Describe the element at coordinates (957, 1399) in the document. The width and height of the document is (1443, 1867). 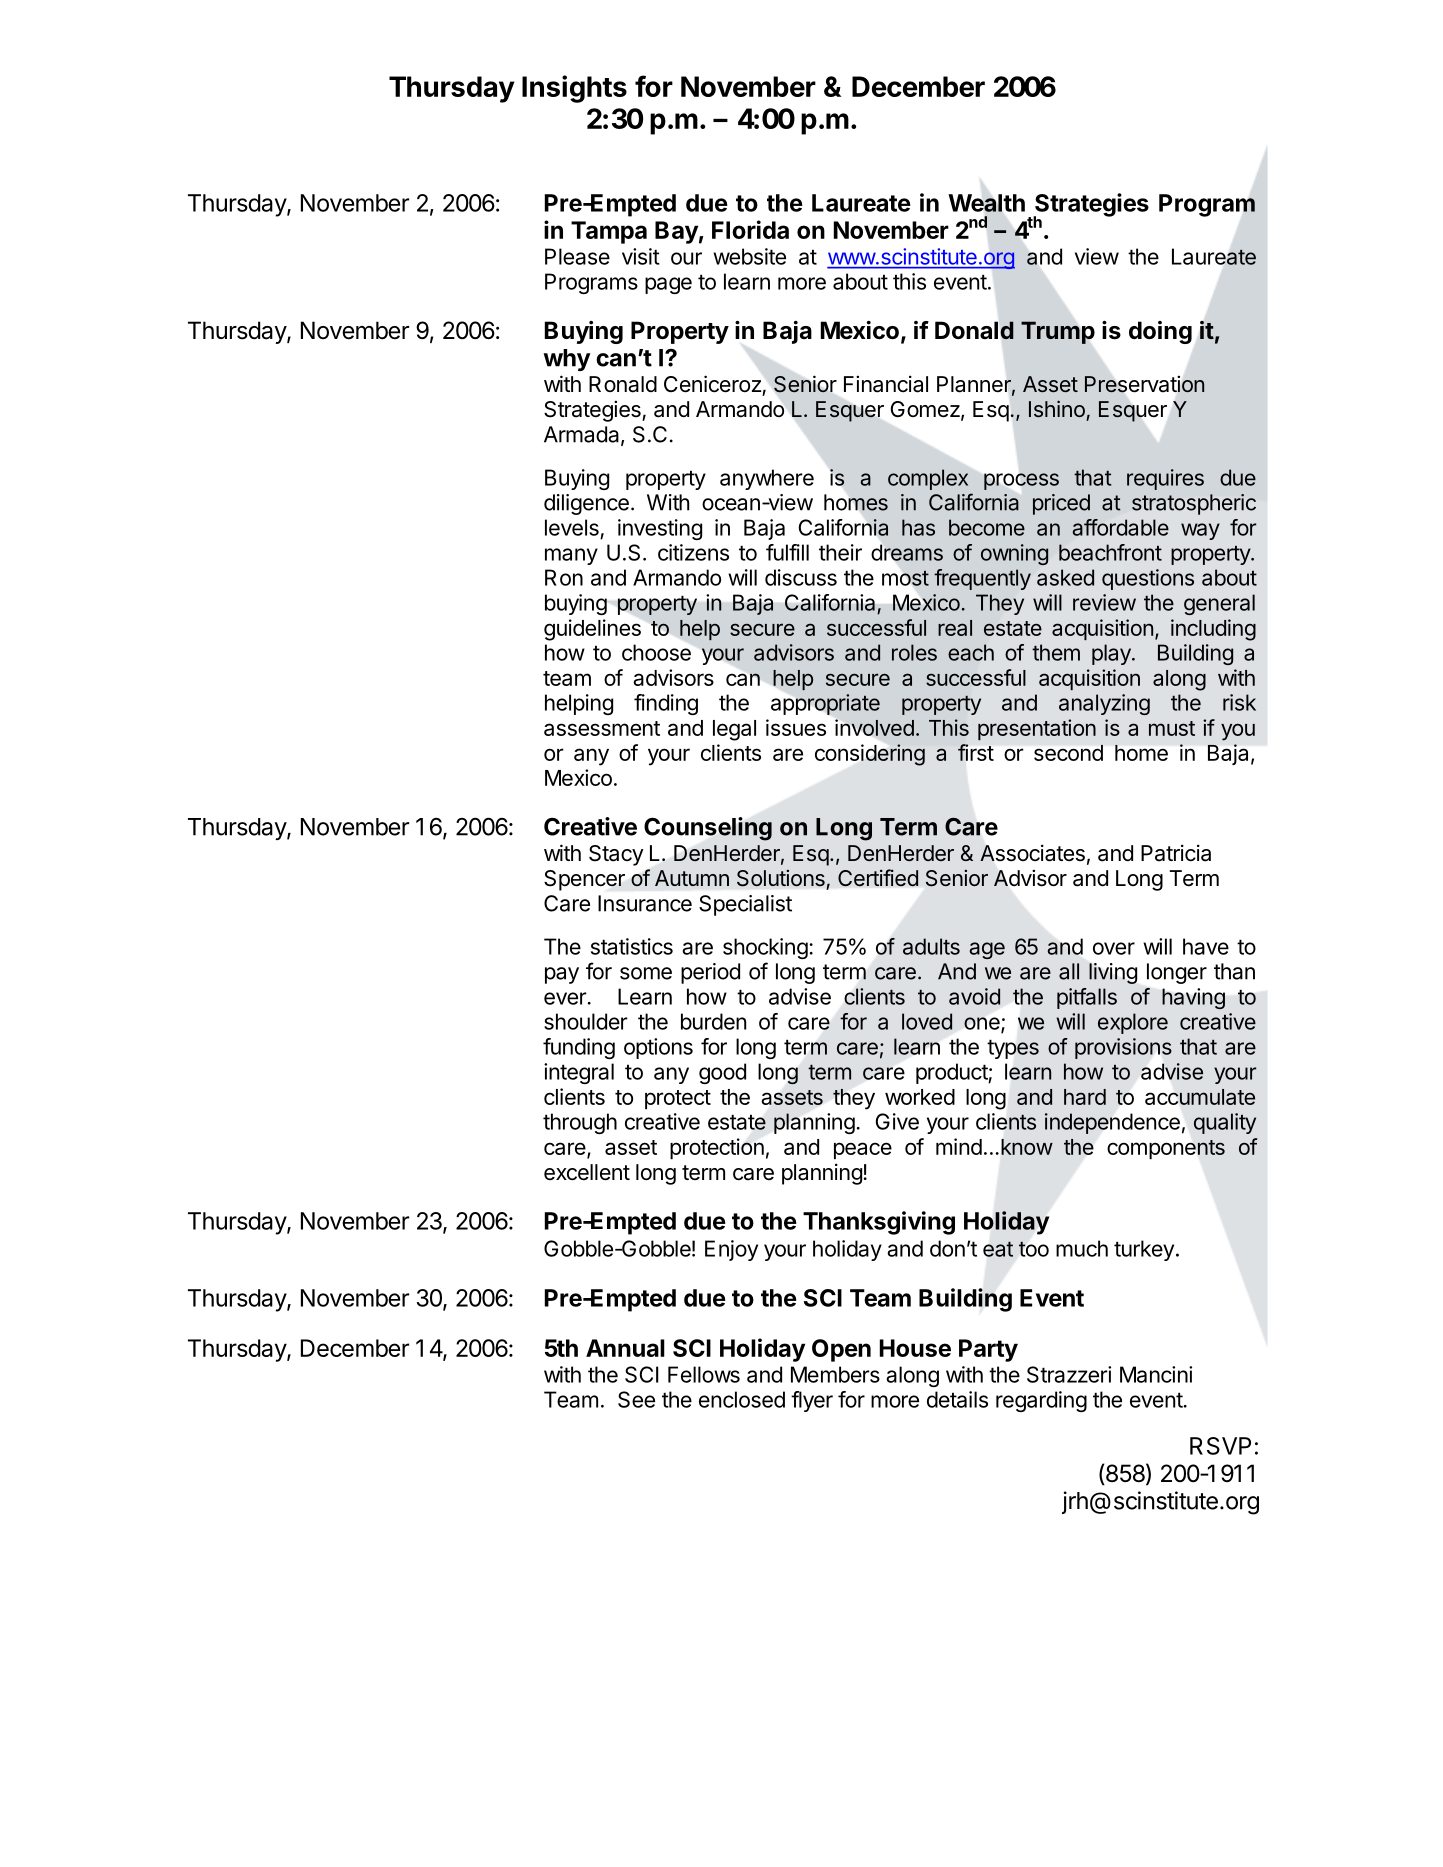
I see `details` at that location.
